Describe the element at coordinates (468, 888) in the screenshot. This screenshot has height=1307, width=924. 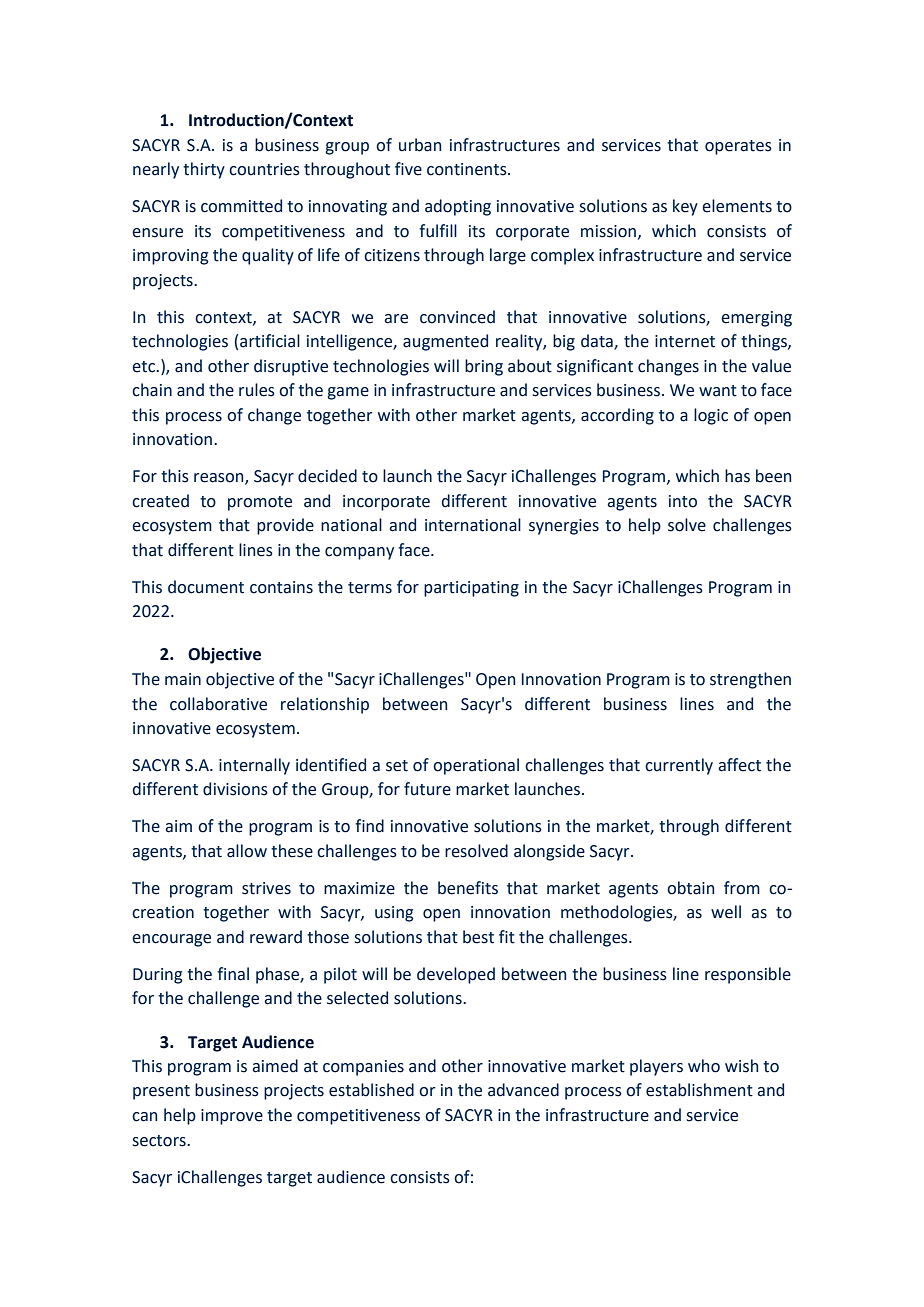
I see `benefits` at that location.
